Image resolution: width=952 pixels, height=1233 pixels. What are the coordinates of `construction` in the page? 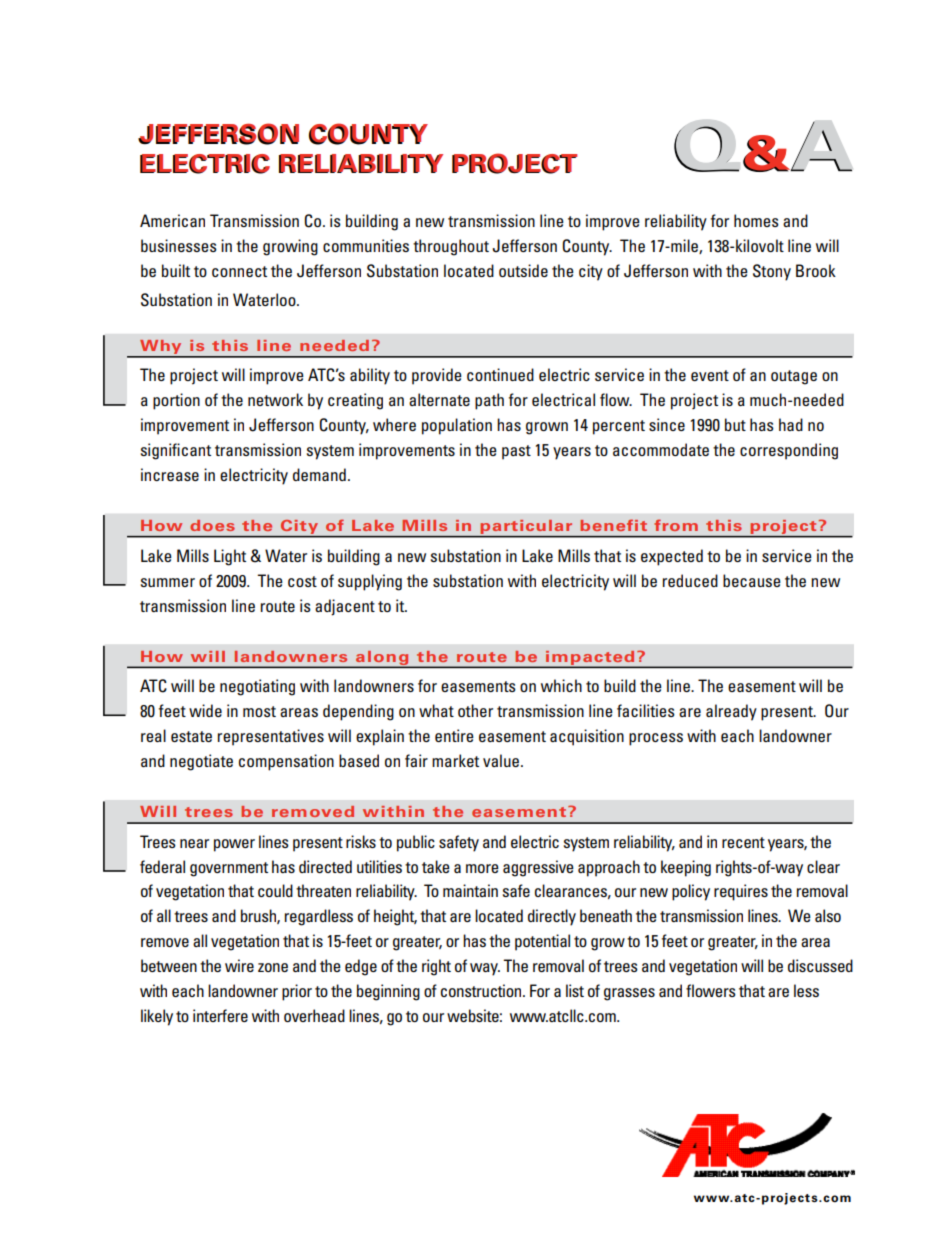 It's located at (482, 990).
